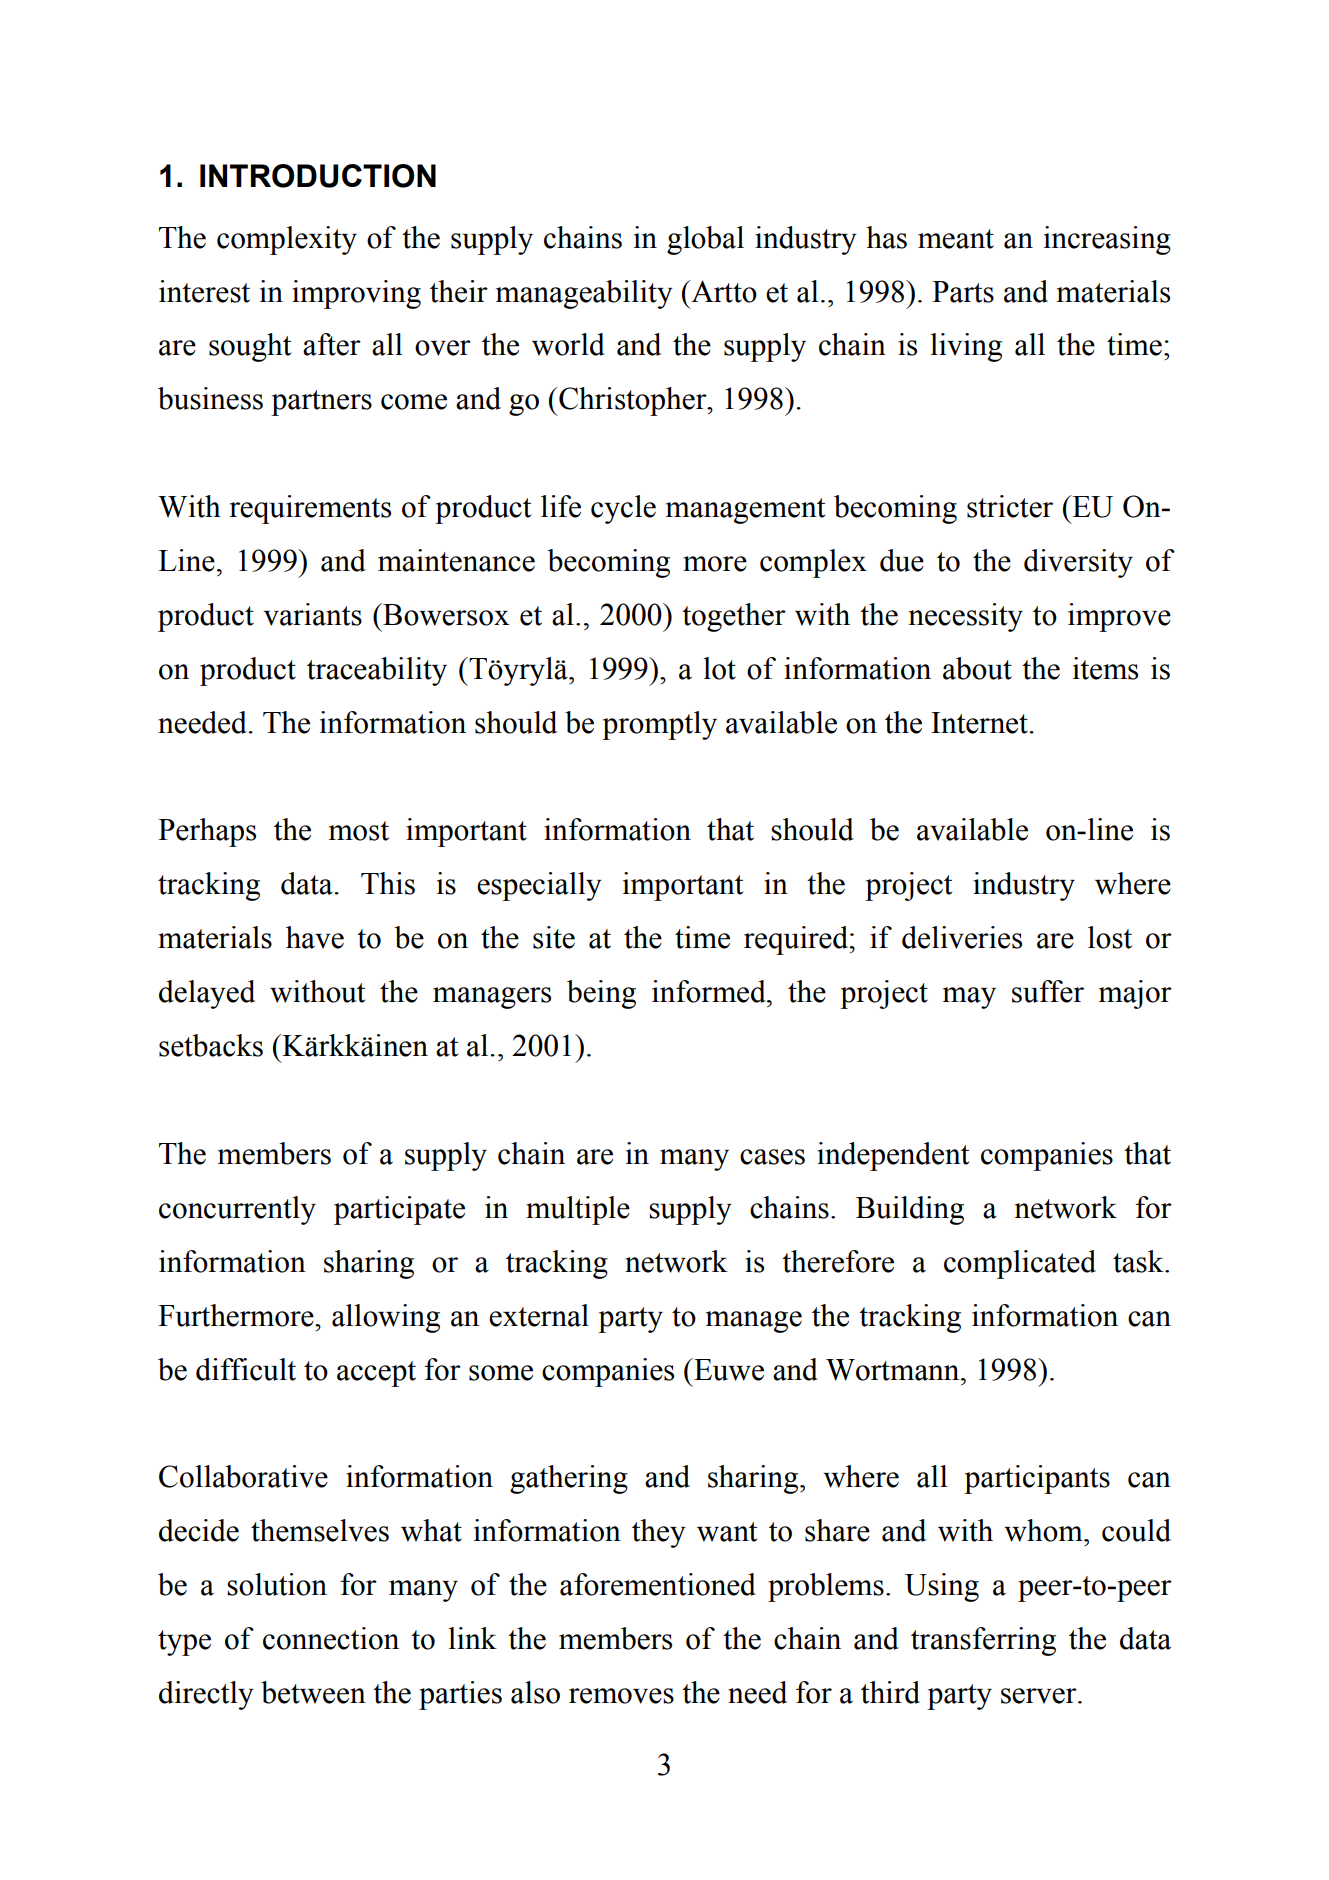 Image resolution: width=1329 pixels, height=1880 pixels. Describe the element at coordinates (1020, 1264) in the document. I see `complicated` at that location.
